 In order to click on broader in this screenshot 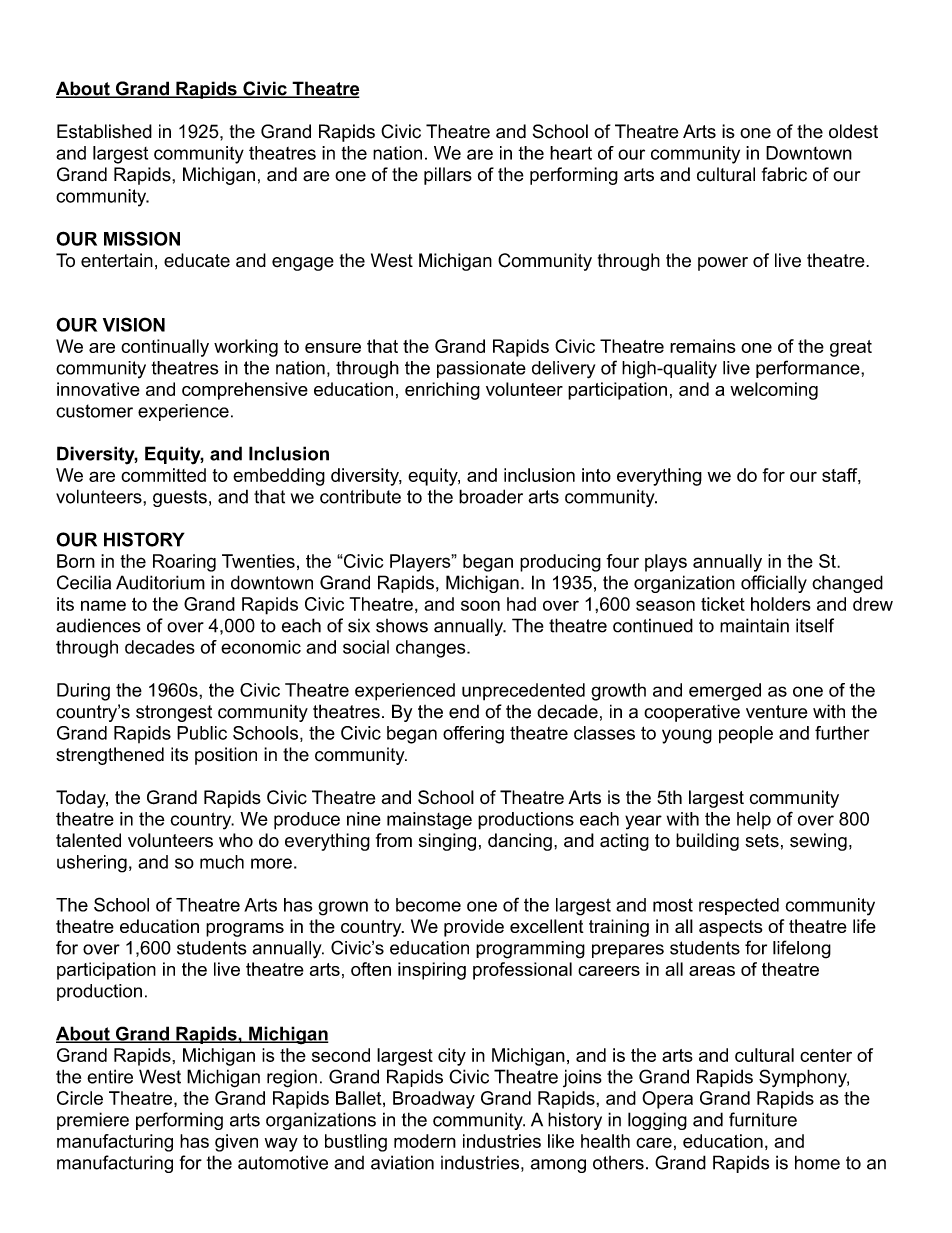, I will do `click(491, 496)`.
